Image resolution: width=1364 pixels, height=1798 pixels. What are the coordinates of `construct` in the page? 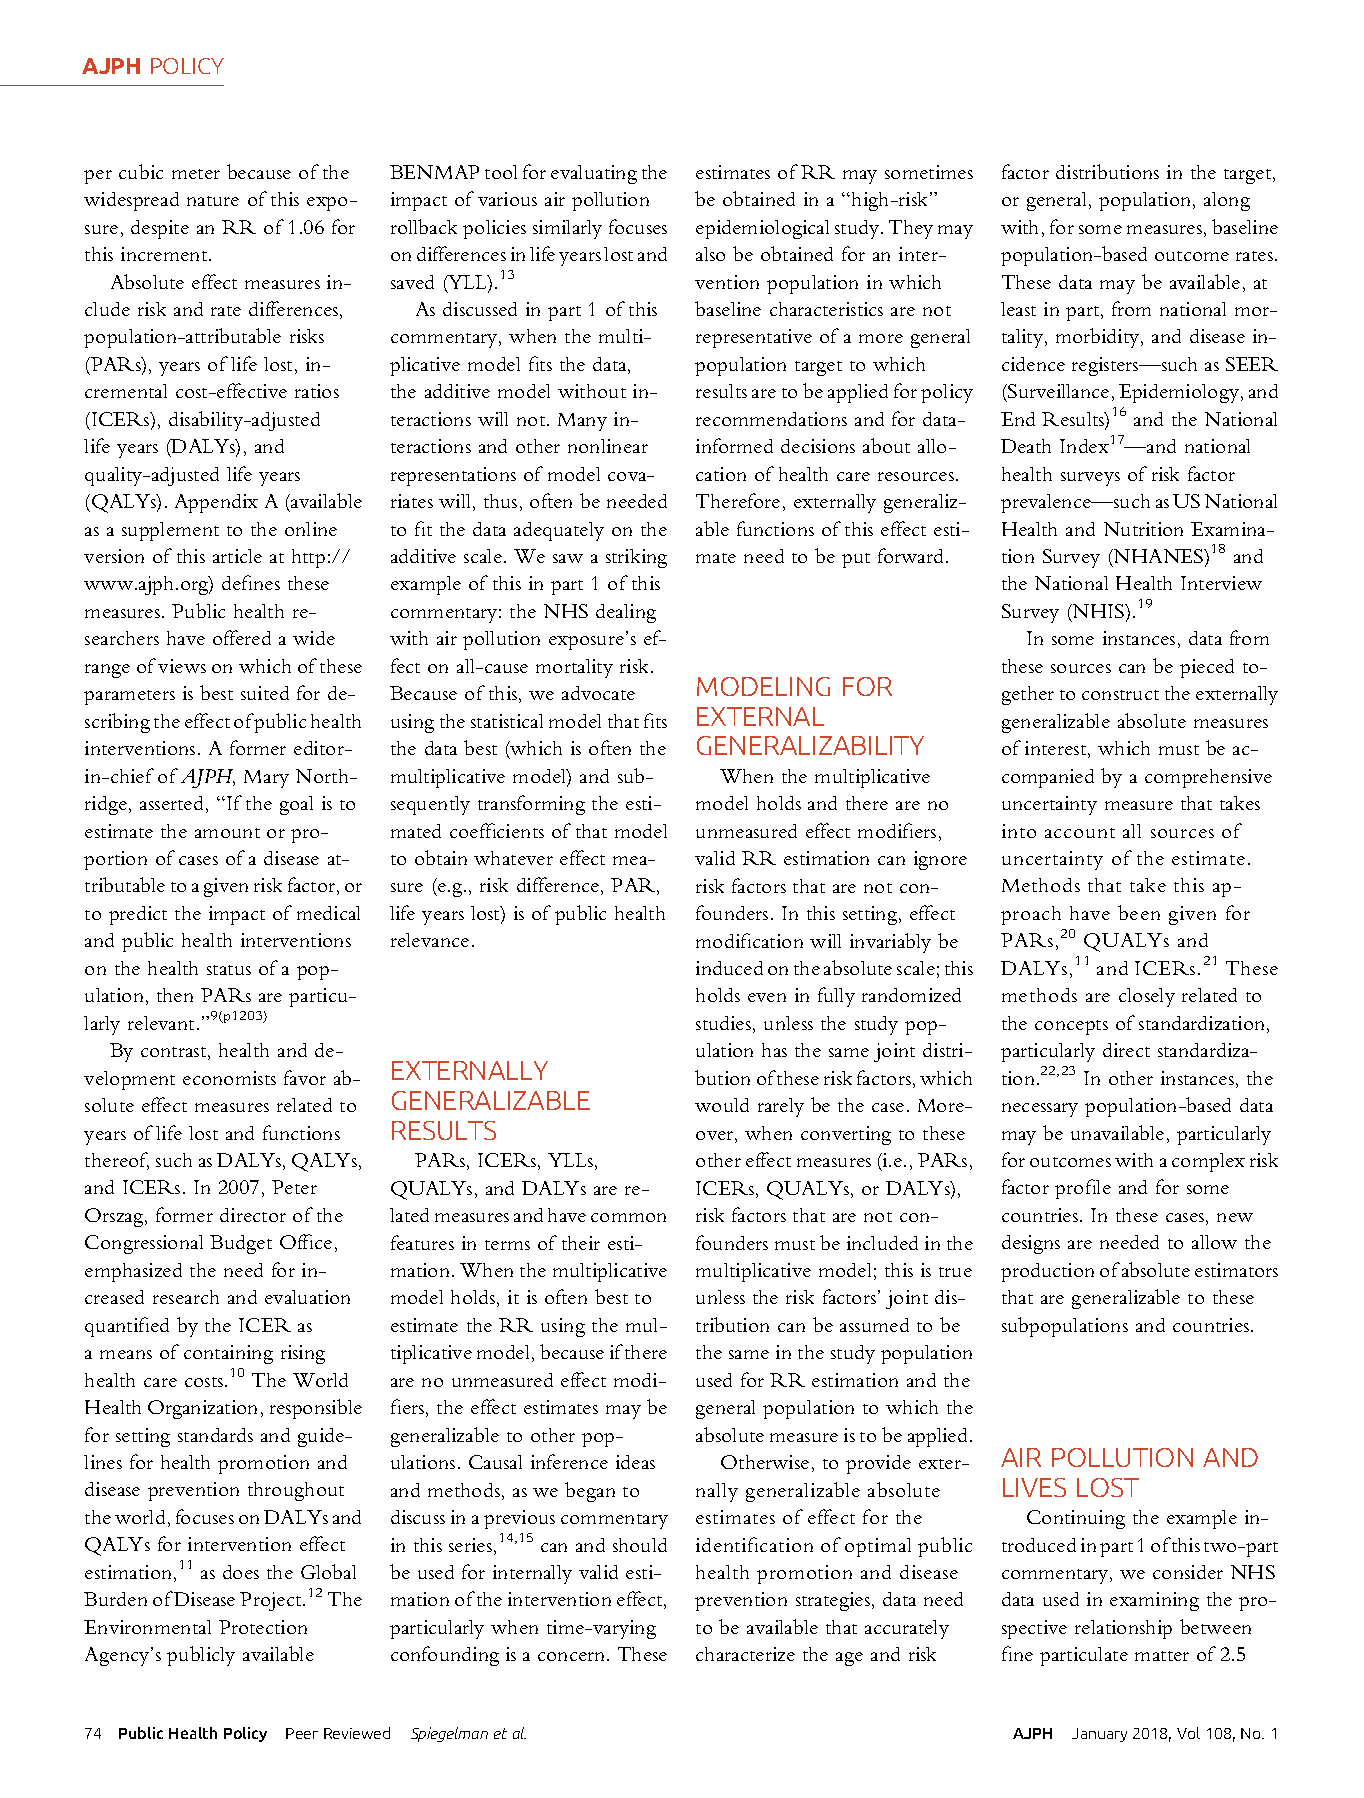 It's located at (1120, 695).
